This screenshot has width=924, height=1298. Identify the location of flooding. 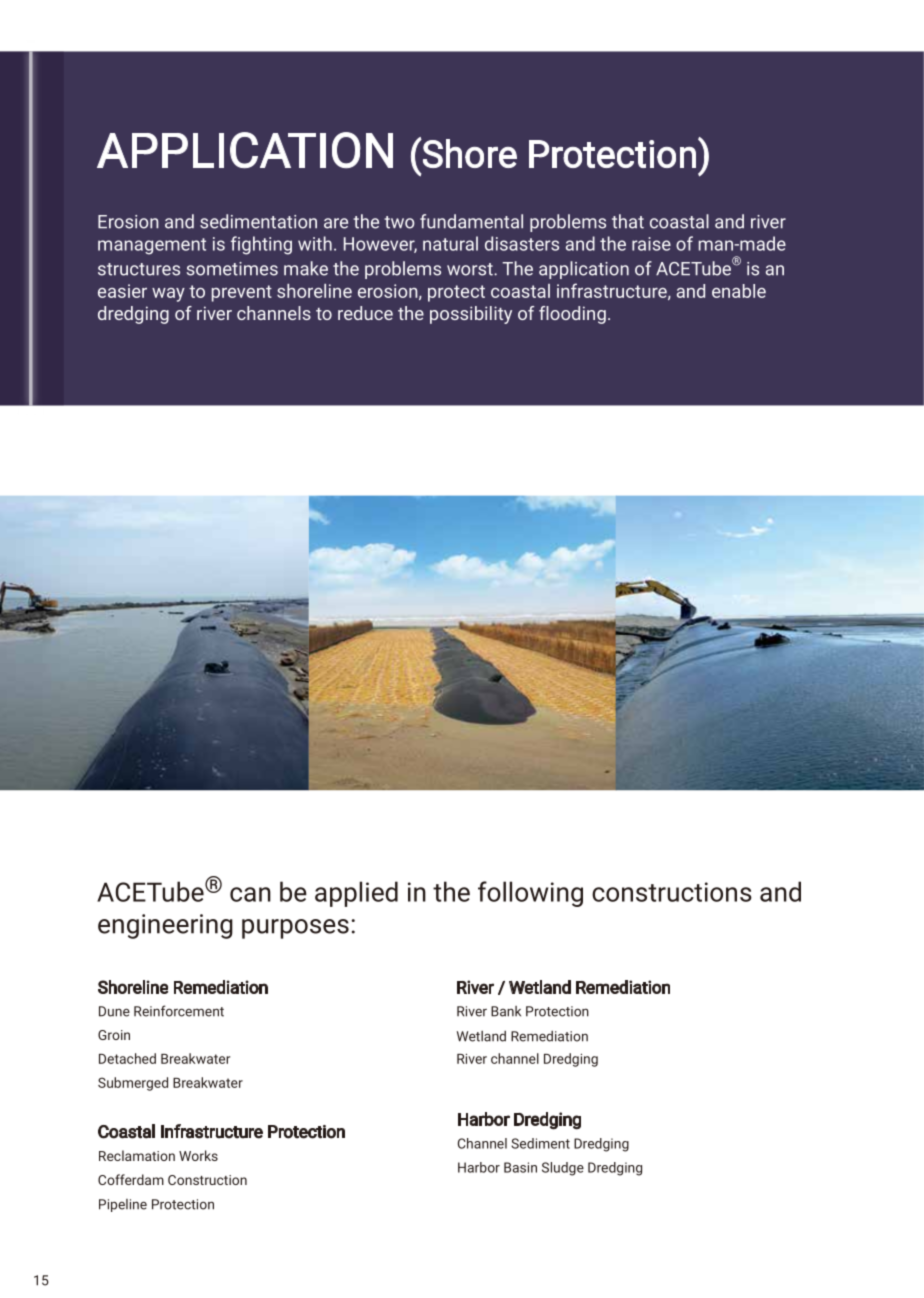
(572, 315).
